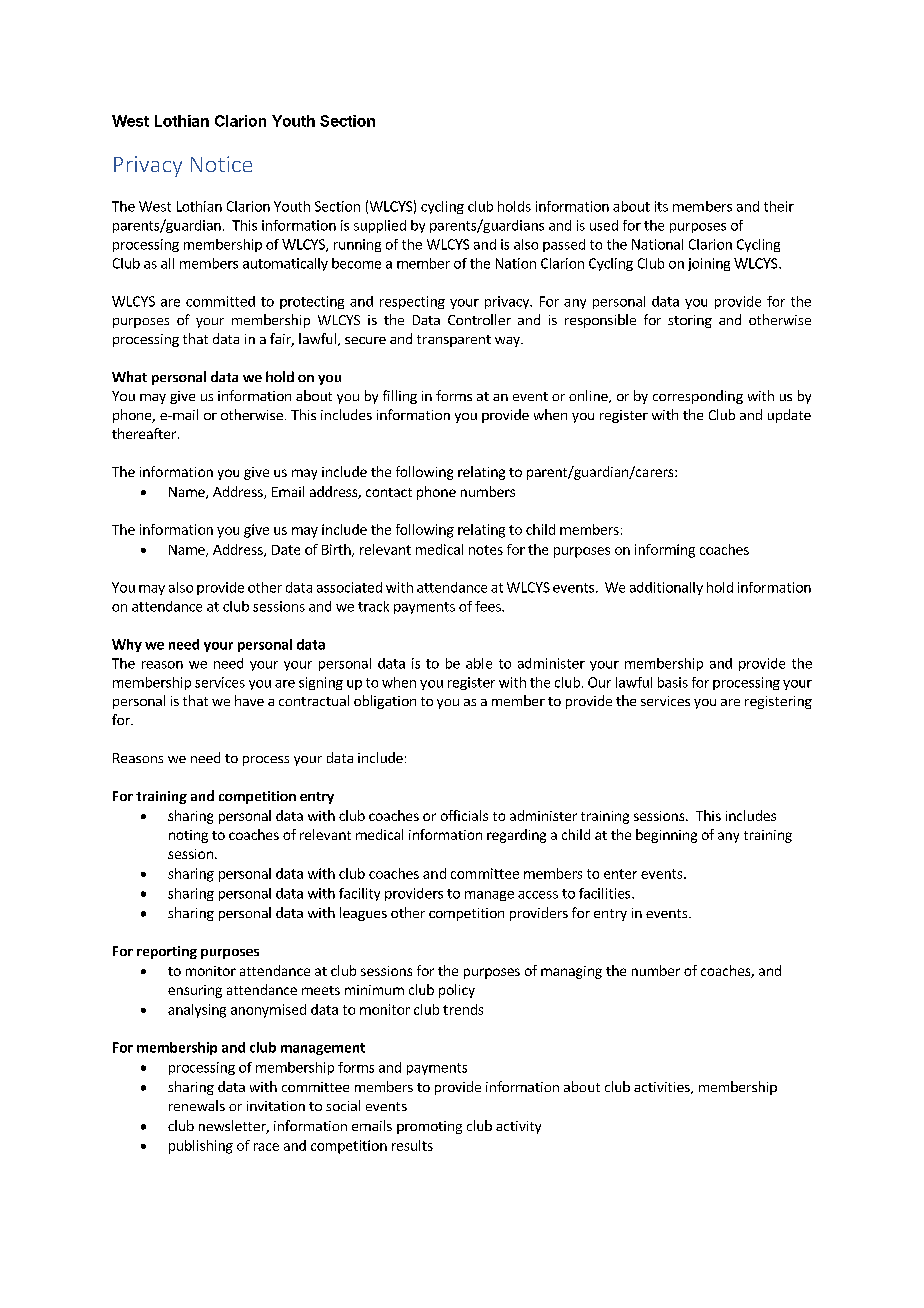 The image size is (924, 1308). Describe the element at coordinates (661, 206) in the document. I see `its` at that location.
